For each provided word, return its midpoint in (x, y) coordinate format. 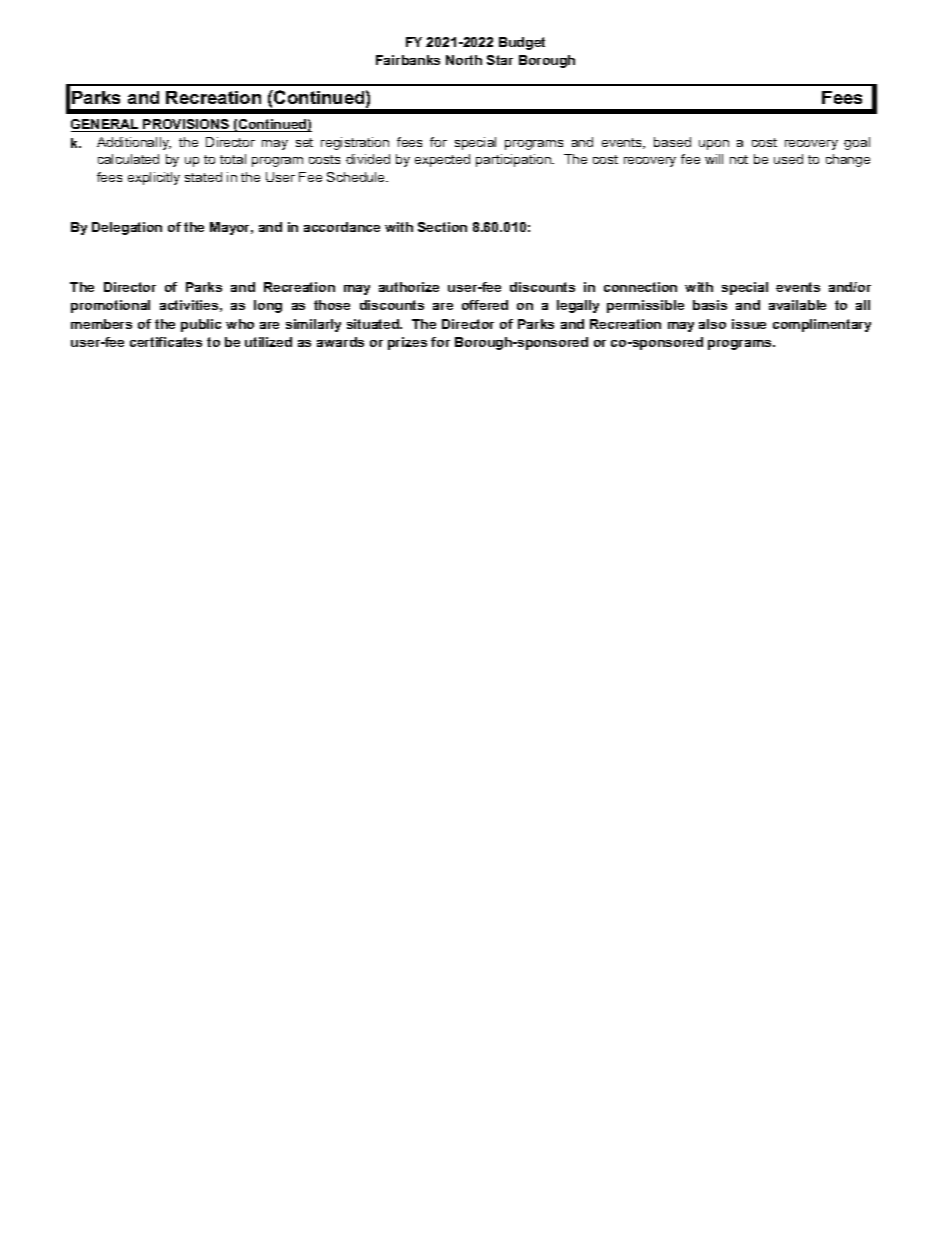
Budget (522, 43)
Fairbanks (408, 60)
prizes (407, 343)
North (464, 60)
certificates (166, 342)
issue (749, 324)
